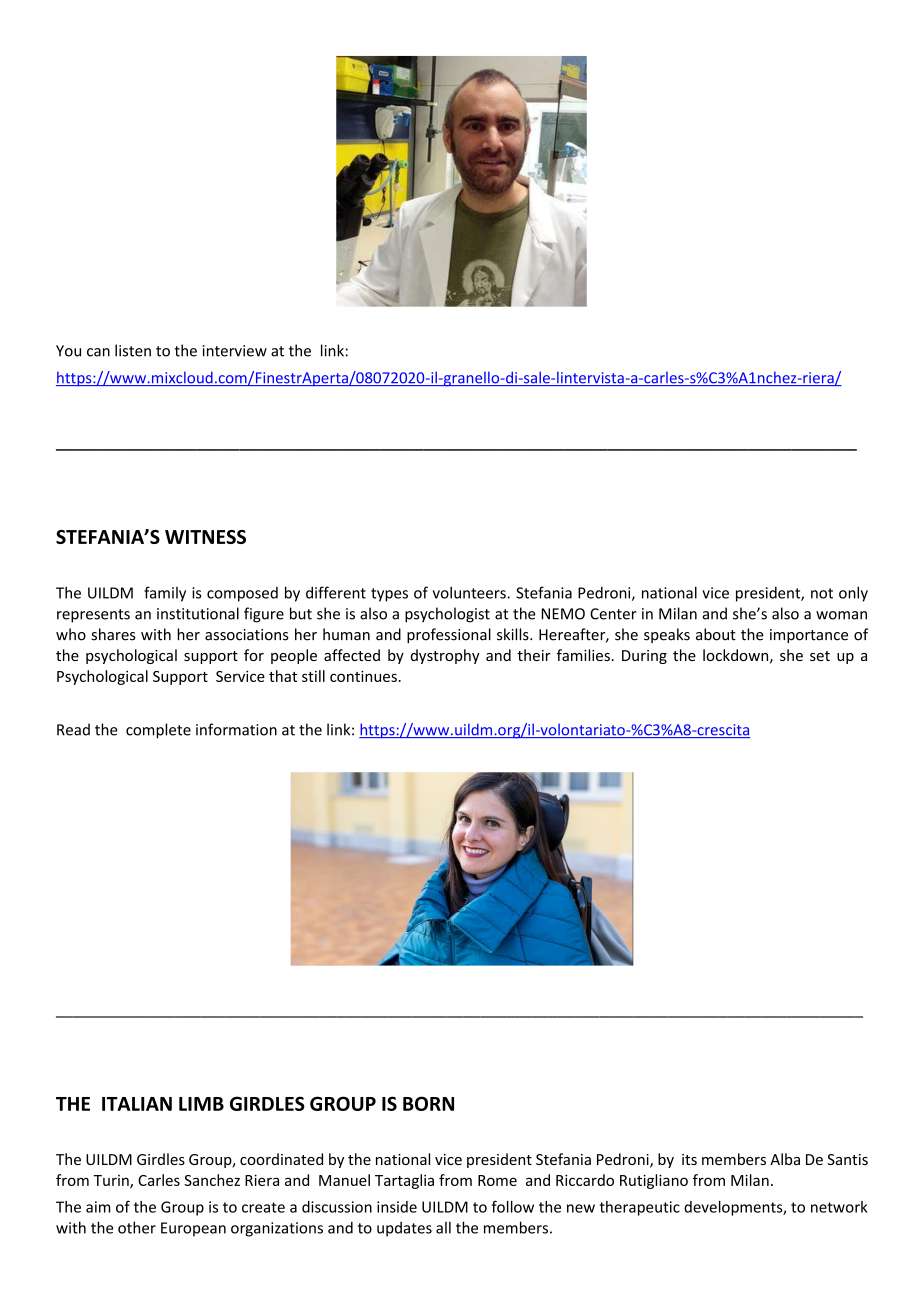  What do you see at coordinates (822, 593) in the page?
I see `not` at bounding box center [822, 593].
